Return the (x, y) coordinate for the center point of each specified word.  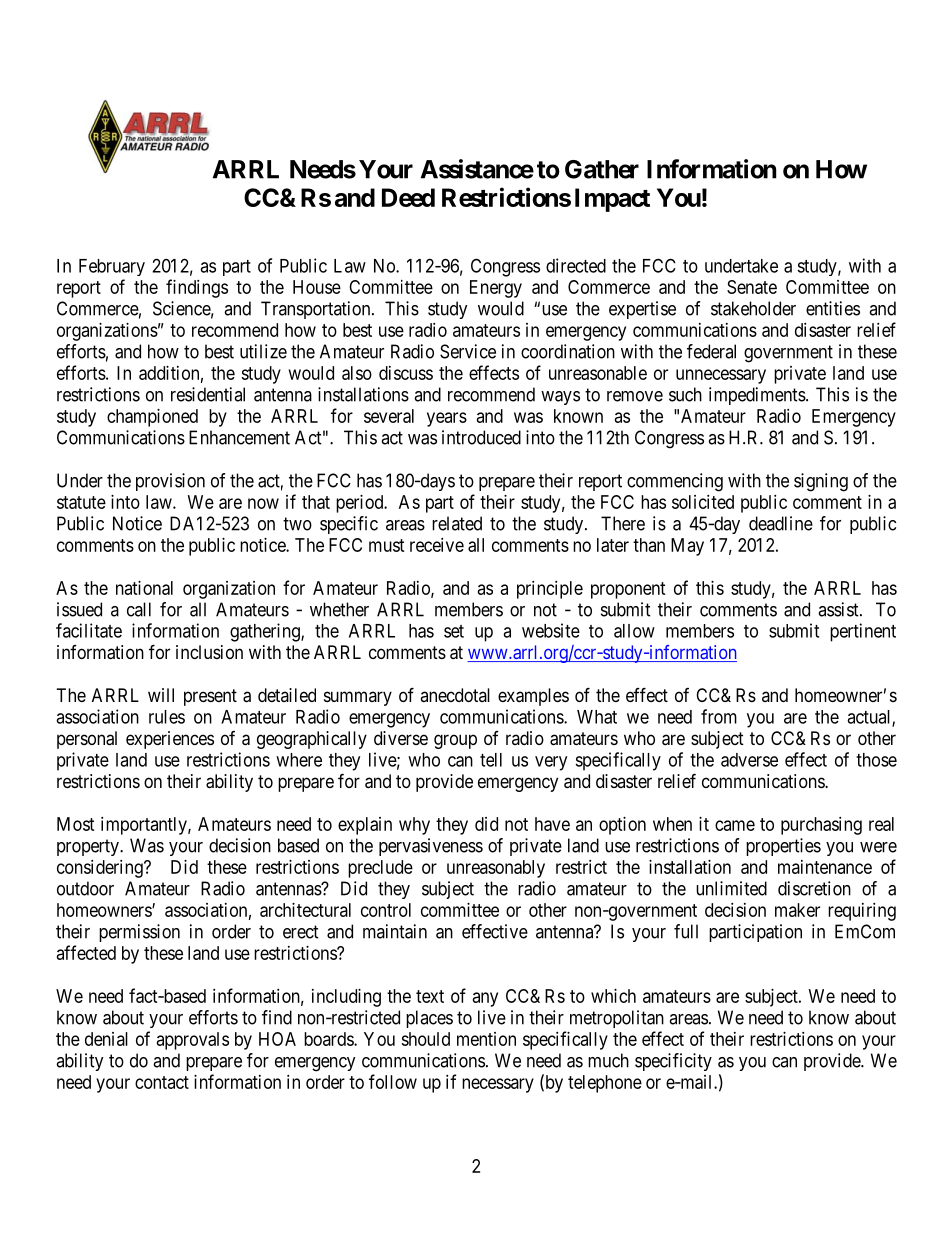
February (112, 267)
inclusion (209, 652)
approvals (193, 1041)
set (454, 631)
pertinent (863, 632)
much (608, 1060)
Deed (408, 197)
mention (486, 1039)
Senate (752, 287)
